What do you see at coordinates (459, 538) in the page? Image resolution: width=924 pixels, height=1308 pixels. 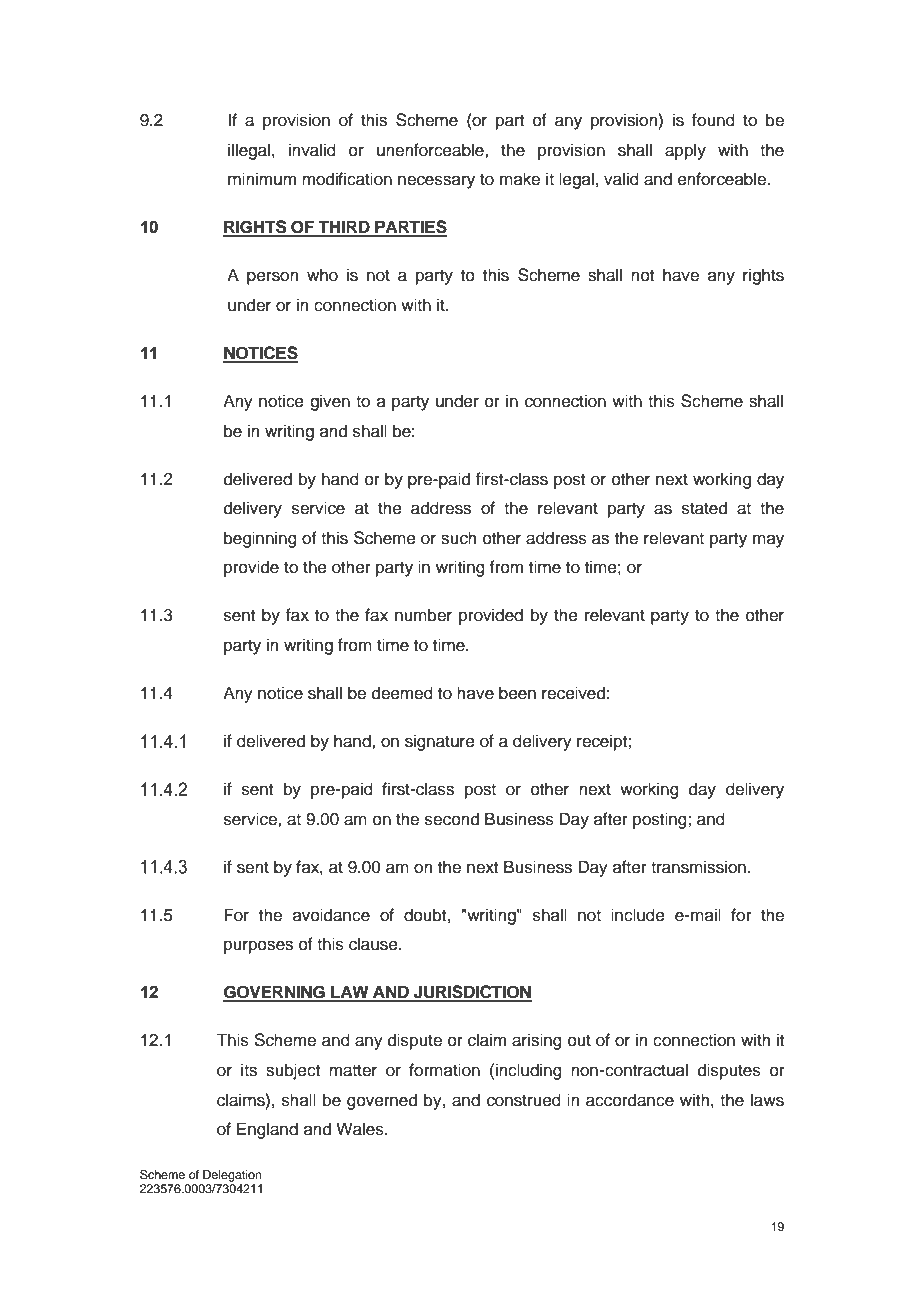 I see `such` at bounding box center [459, 538].
